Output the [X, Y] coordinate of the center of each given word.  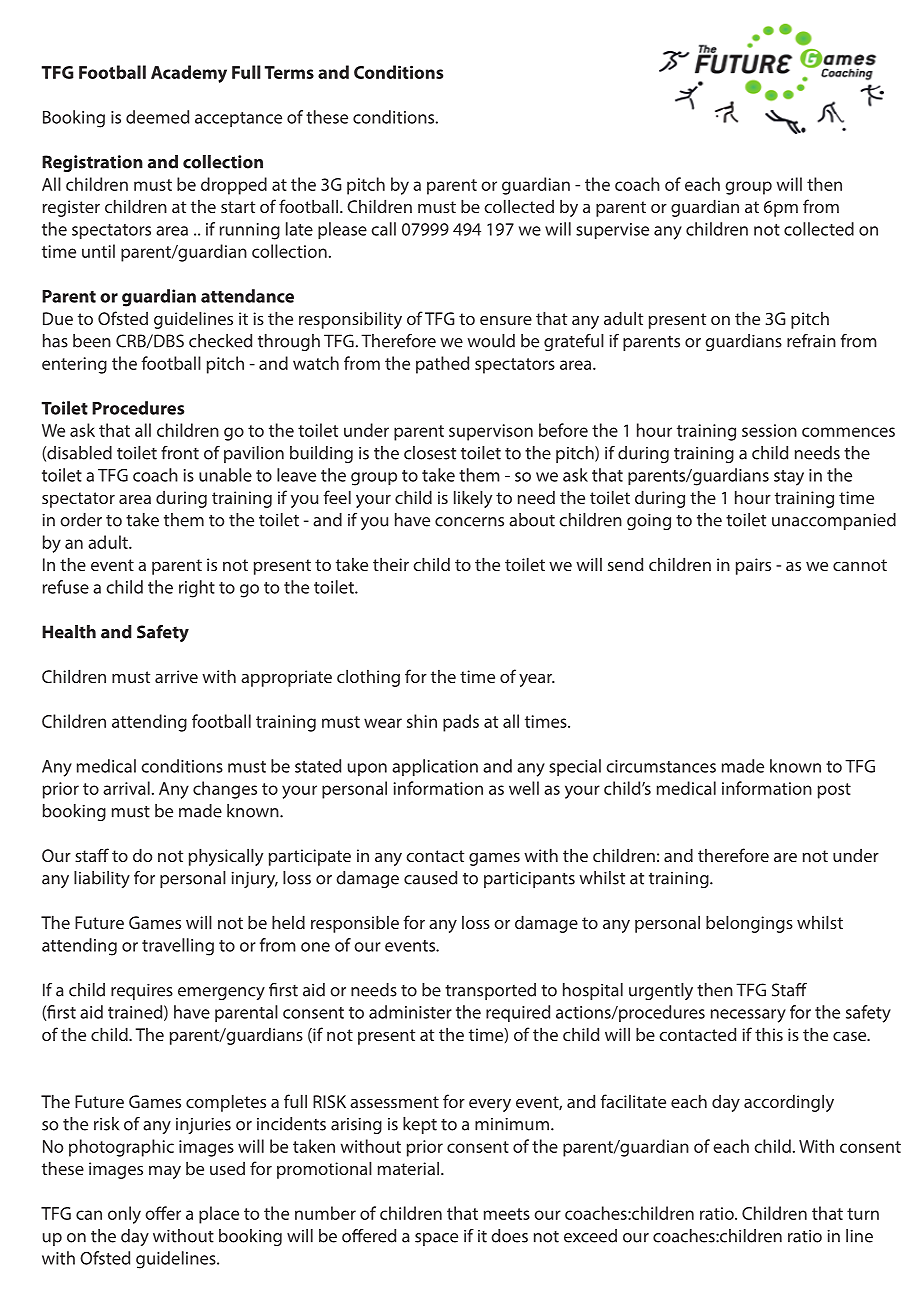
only [124, 1215]
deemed [157, 117]
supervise [612, 231]
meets [507, 1214]
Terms [289, 72]
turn [863, 1214]
